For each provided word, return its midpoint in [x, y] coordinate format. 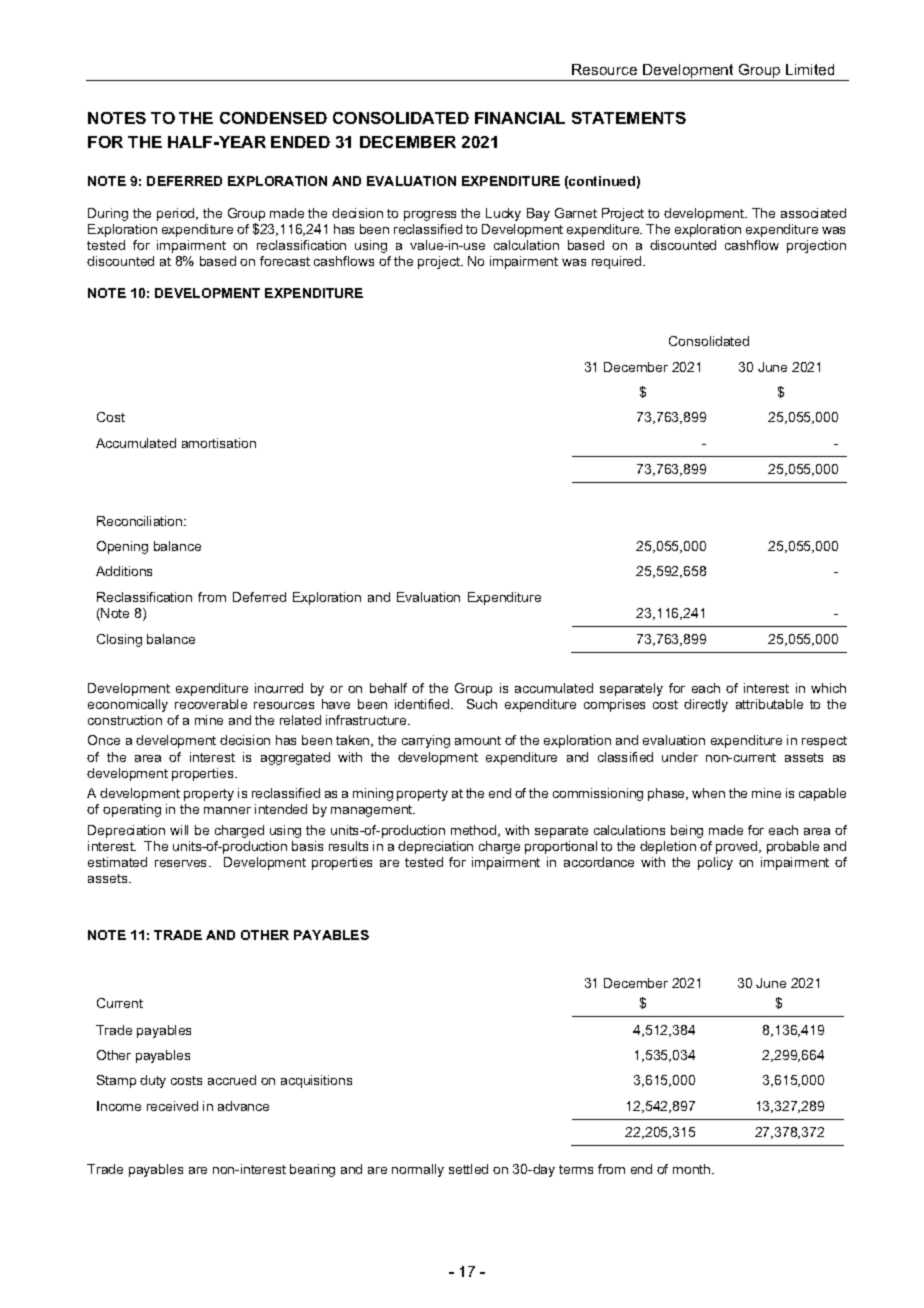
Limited [810, 69]
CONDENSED [273, 118]
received [172, 1106]
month [693, 1169]
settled [468, 1169]
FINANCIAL [520, 118]
